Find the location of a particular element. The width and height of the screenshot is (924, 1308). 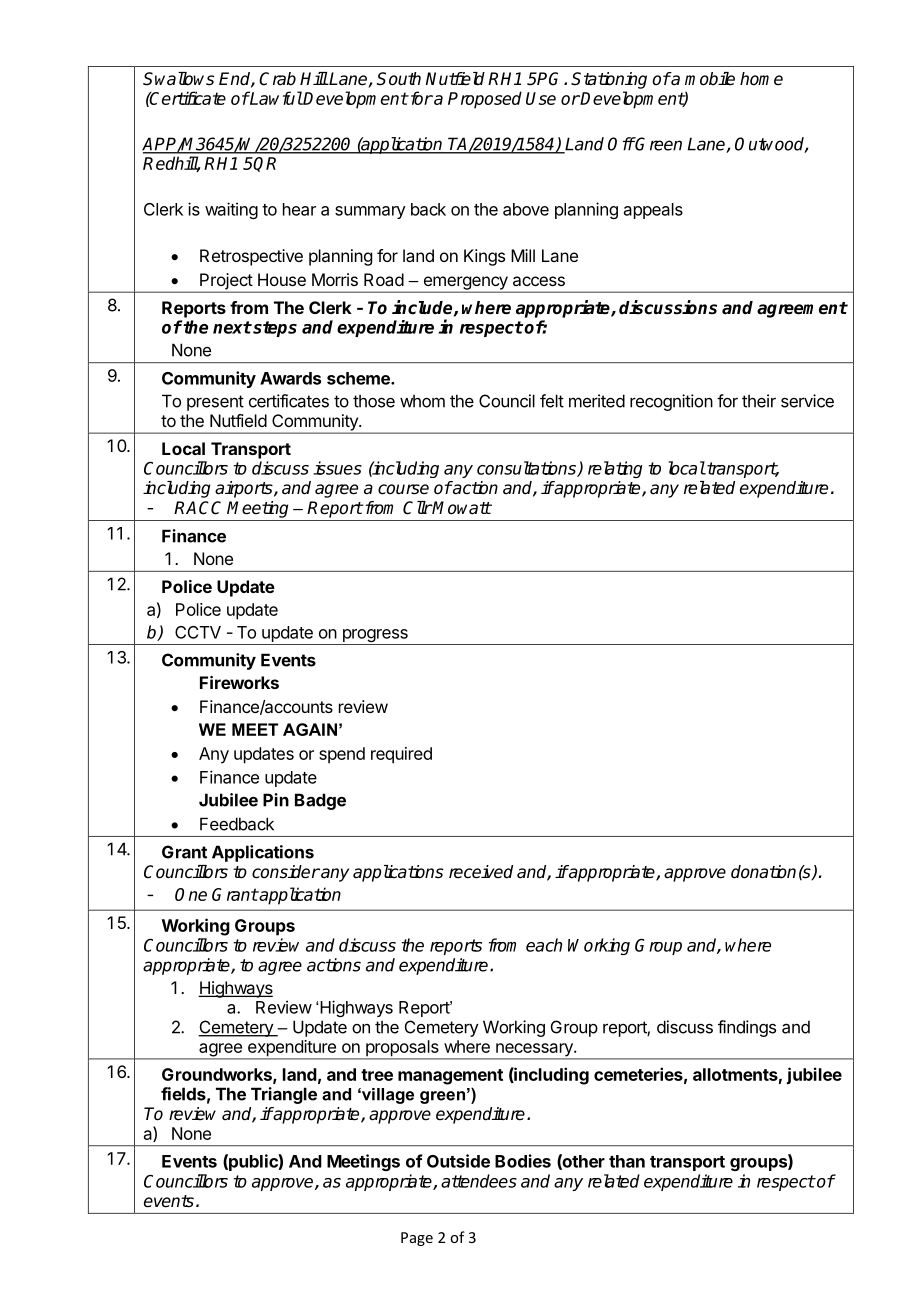

Triangle is located at coordinates (284, 1095).
